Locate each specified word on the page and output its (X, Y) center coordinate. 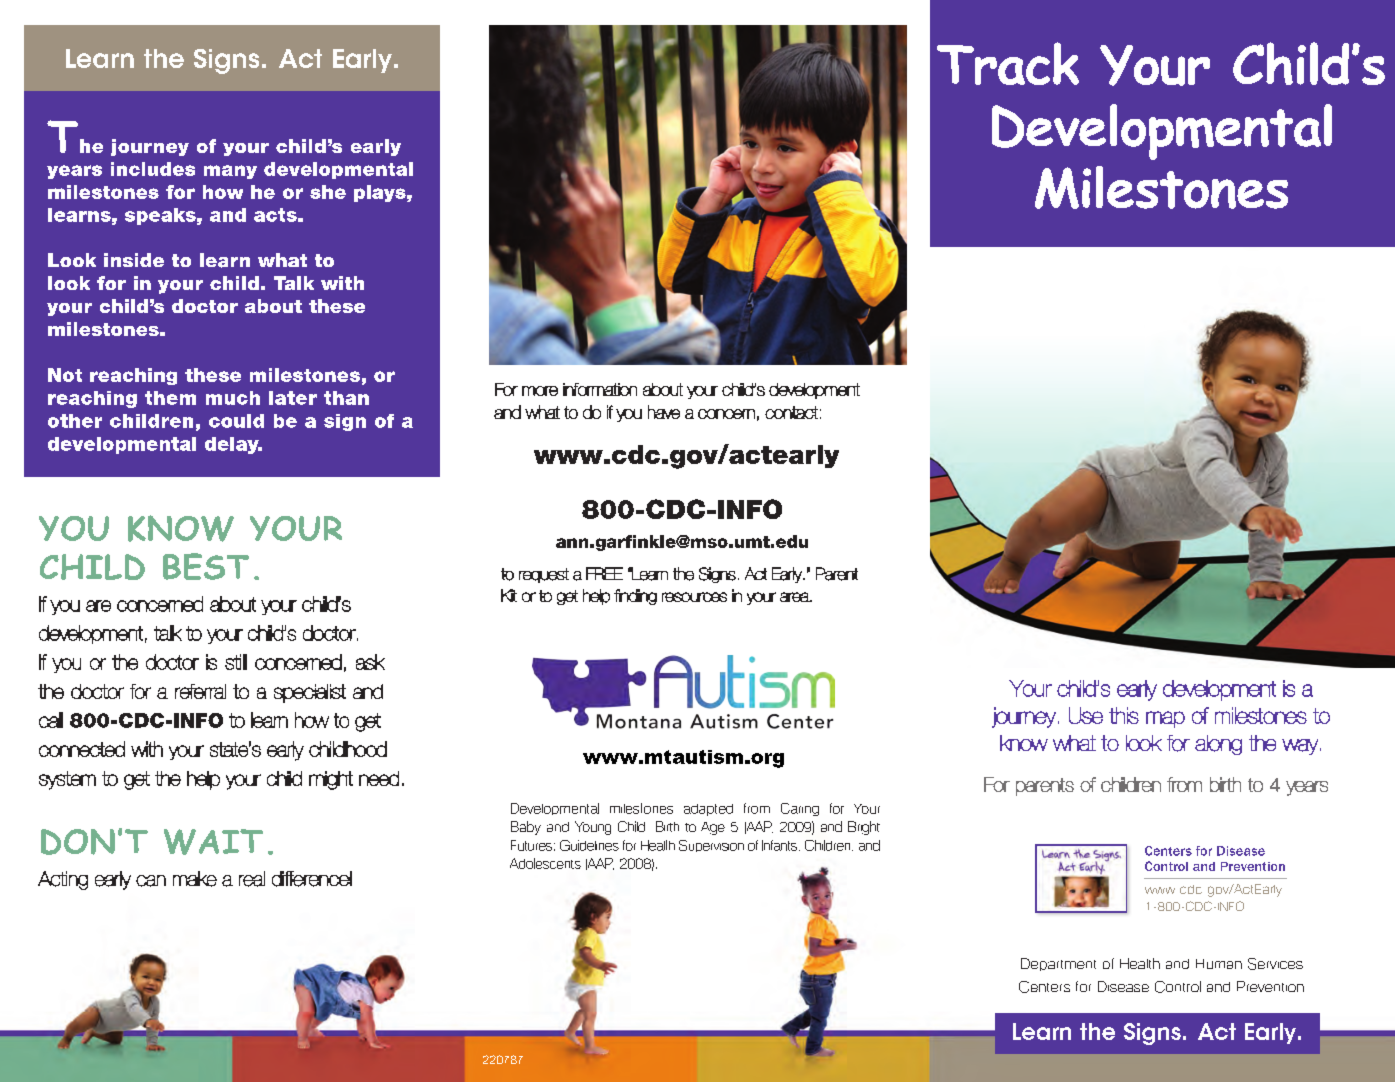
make (195, 879)
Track (1008, 63)
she (328, 192)
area (795, 597)
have (664, 412)
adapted (708, 810)
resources (694, 597)
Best (206, 566)
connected (82, 749)
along (1218, 745)
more (540, 391)
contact (791, 412)
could (236, 421)
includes (153, 169)
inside (134, 260)
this (1124, 715)
